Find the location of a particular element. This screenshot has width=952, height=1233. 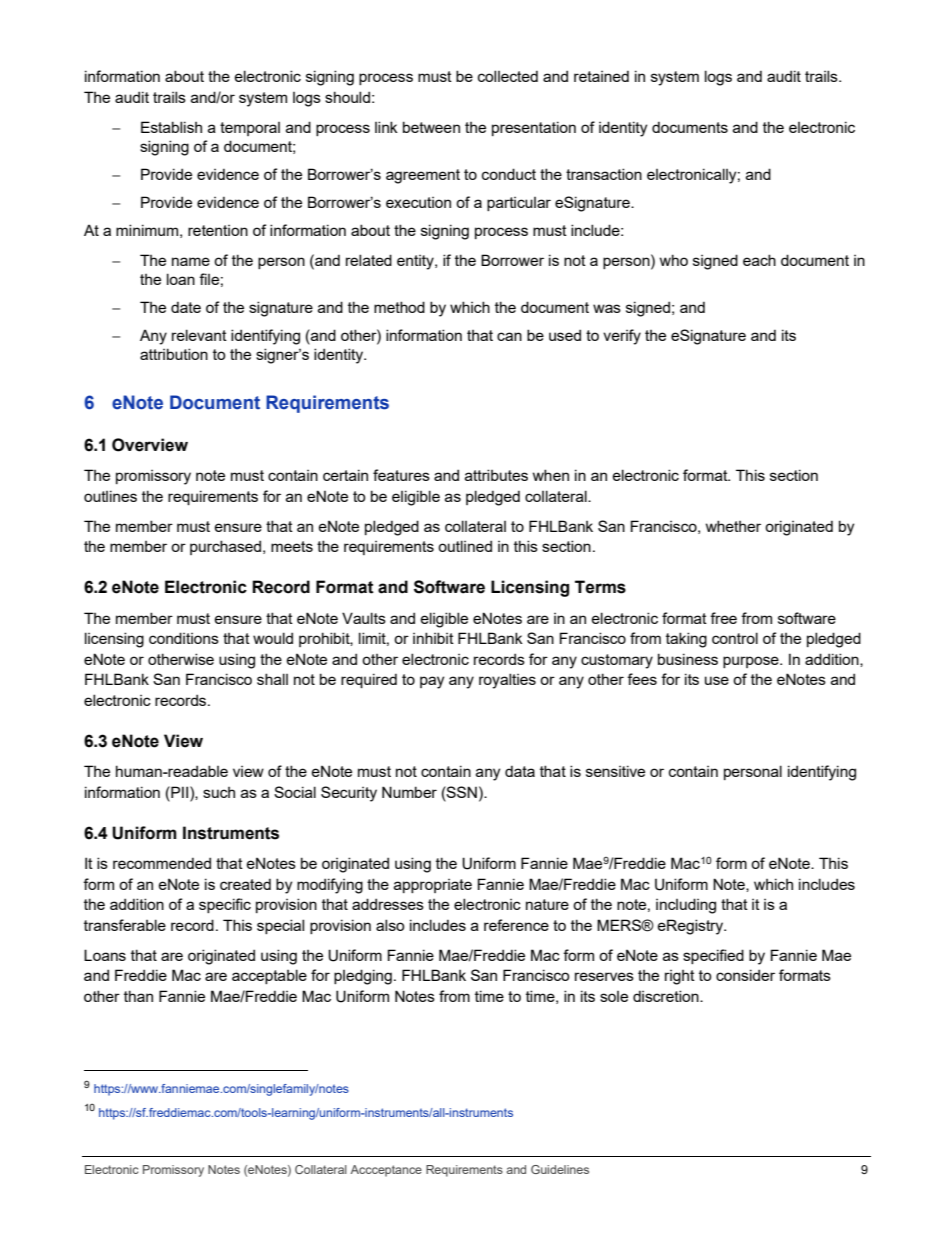

Guidelines is located at coordinates (560, 1169).
